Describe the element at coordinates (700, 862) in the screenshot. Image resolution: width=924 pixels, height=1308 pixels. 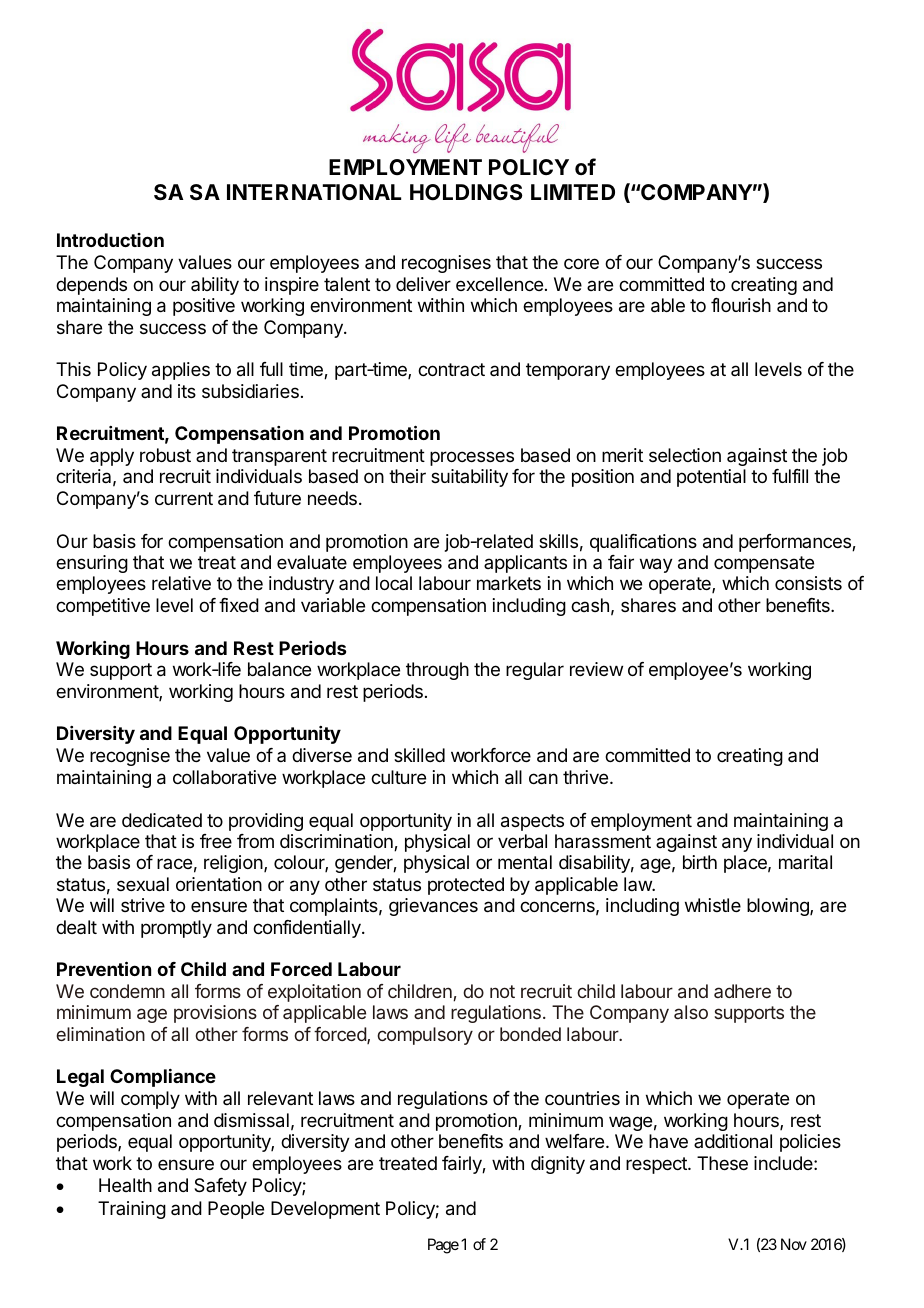
I see `birth` at that location.
